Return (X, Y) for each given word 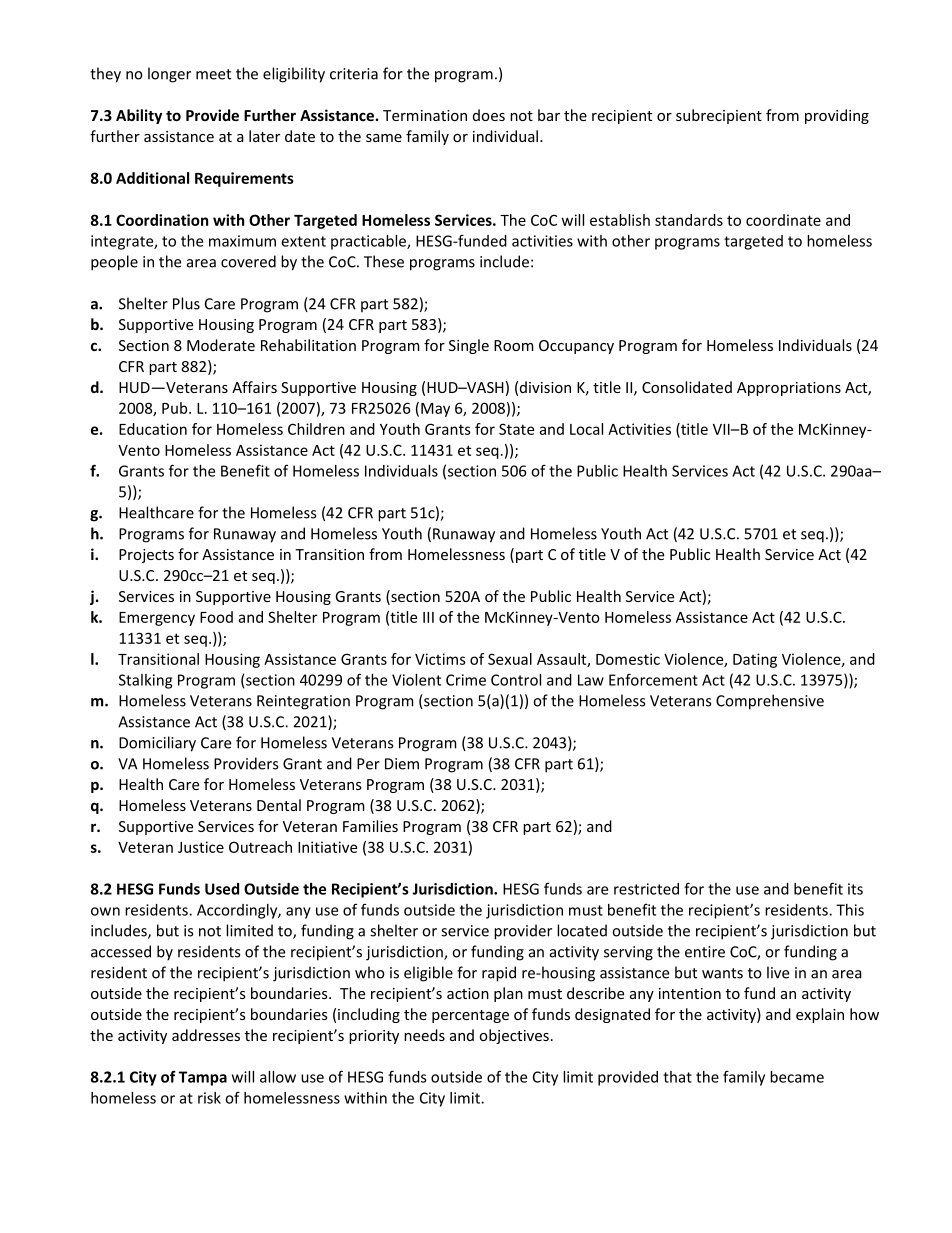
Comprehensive (770, 702)
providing (837, 116)
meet (213, 74)
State (516, 429)
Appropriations (789, 389)
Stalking (145, 681)
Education (153, 429)
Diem (402, 764)
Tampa (203, 1078)
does (489, 115)
